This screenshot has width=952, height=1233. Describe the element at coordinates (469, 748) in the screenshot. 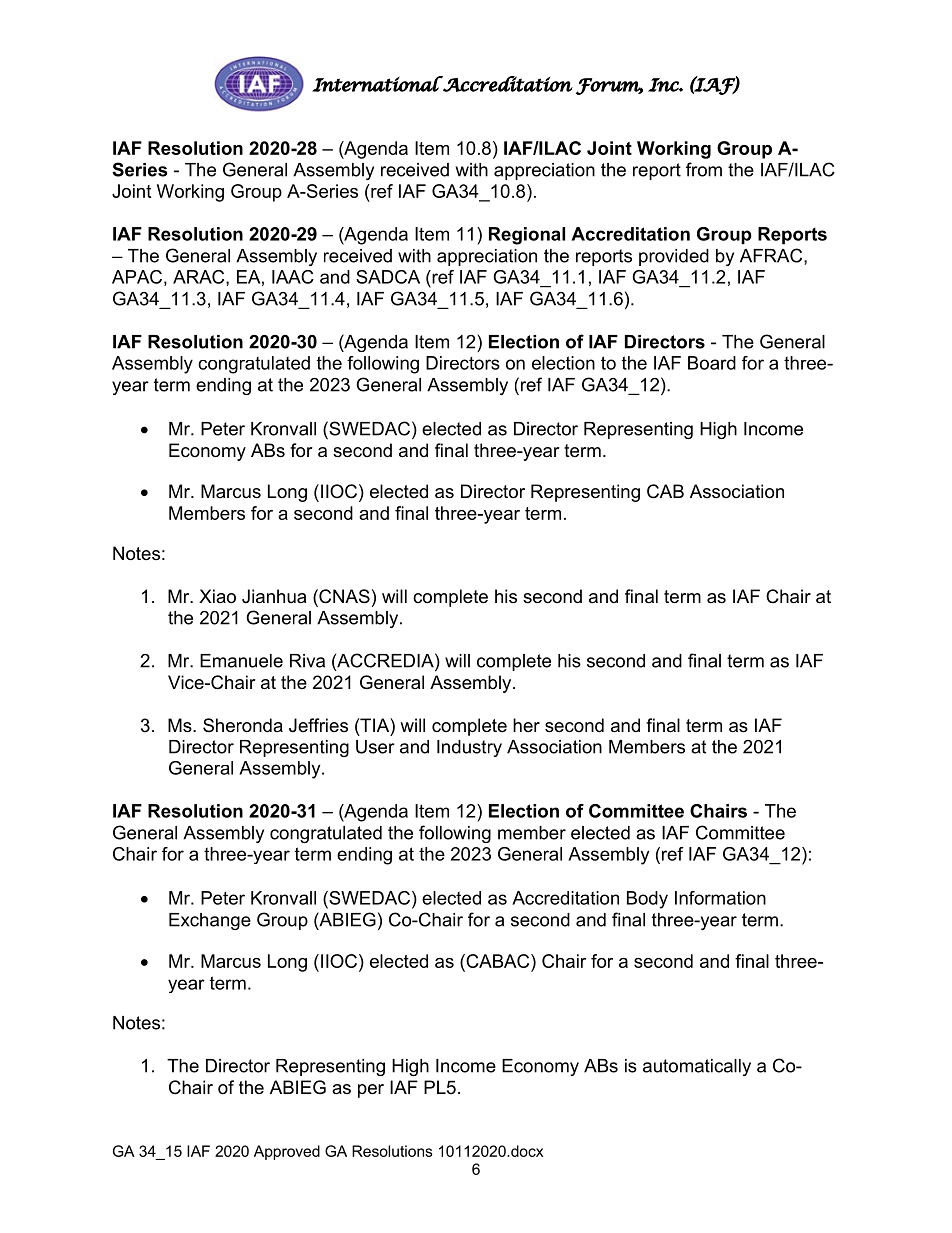

I see `Industry` at that location.
